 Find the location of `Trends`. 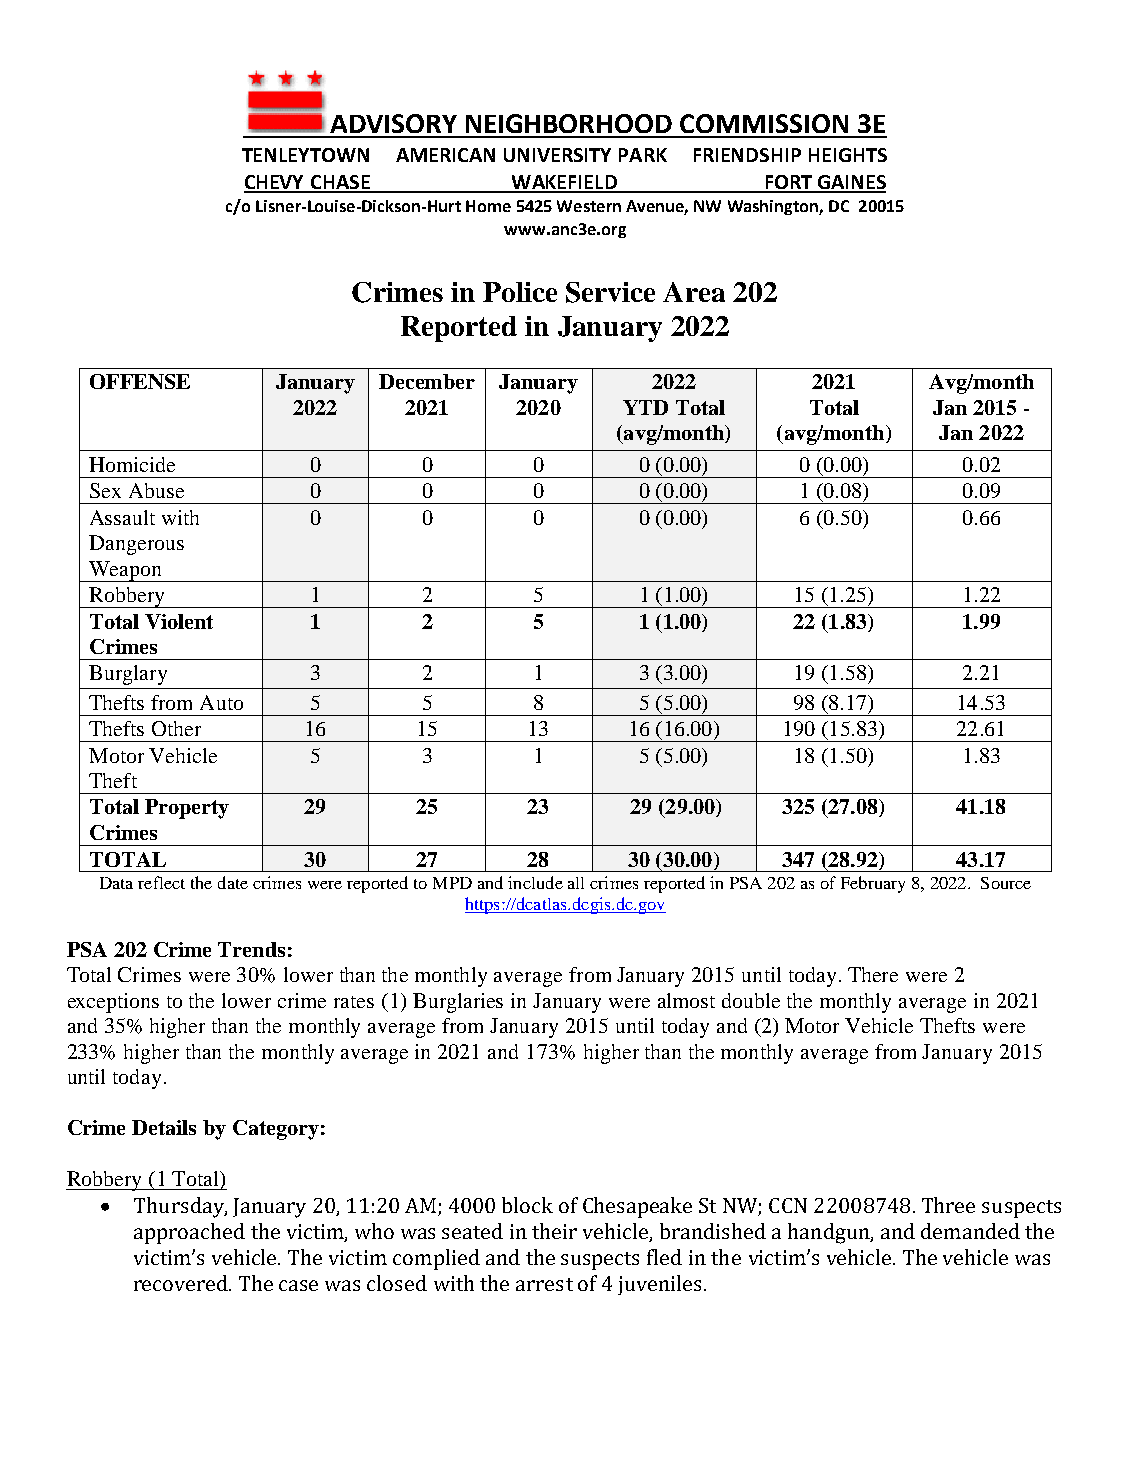

Trends is located at coordinates (251, 949).
